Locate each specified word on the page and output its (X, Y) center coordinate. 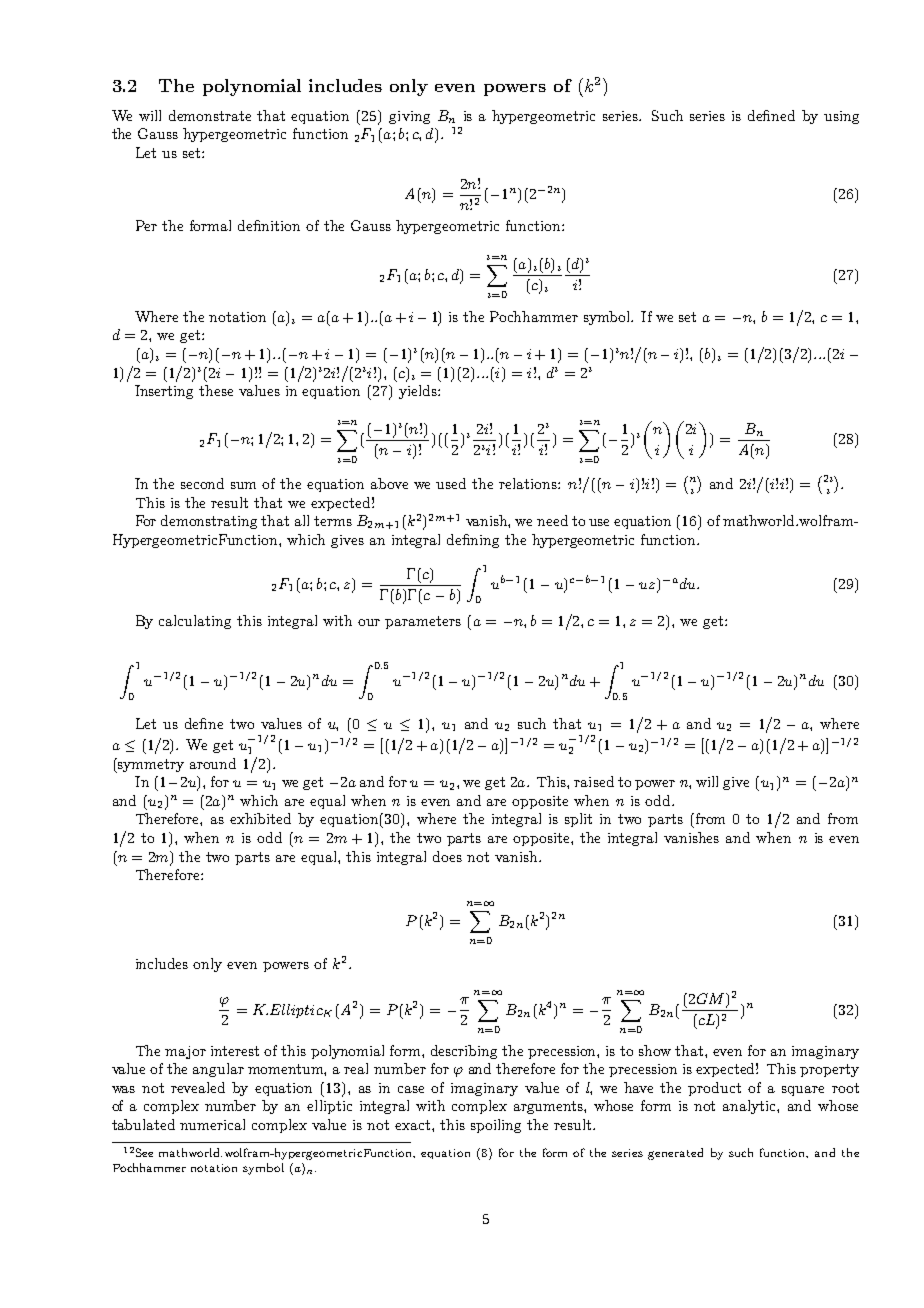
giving (409, 117)
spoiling (496, 1126)
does (447, 856)
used (451, 483)
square (803, 1091)
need (552, 520)
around (213, 763)
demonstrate (210, 115)
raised (594, 781)
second (202, 483)
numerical (212, 1124)
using (841, 117)
